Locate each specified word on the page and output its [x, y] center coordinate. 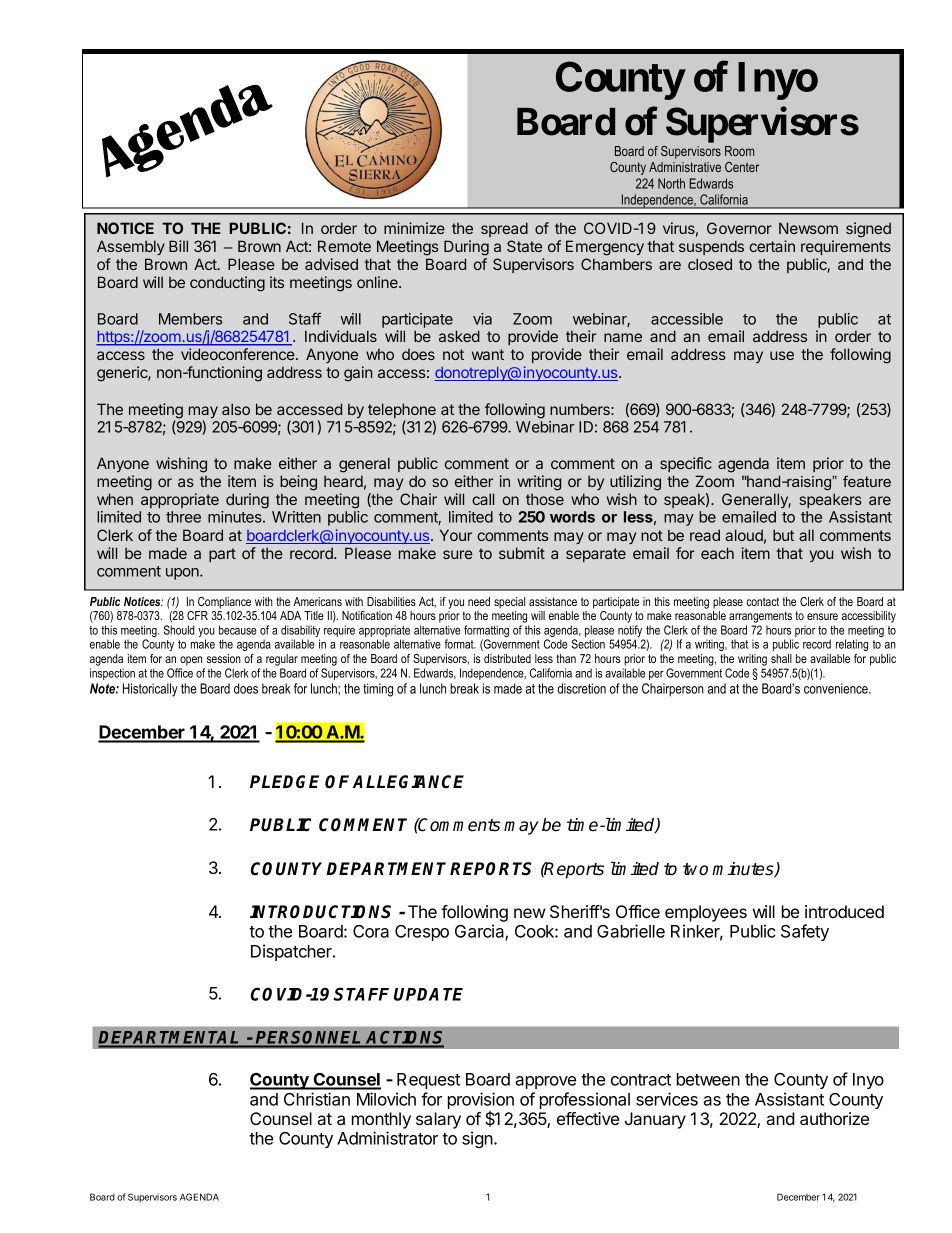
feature [867, 481]
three [183, 517]
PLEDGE [284, 782]
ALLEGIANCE [408, 782]
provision [481, 1102]
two [695, 869]
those [545, 499]
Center [742, 167]
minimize [414, 228]
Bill [178, 246]
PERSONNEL [309, 1039]
